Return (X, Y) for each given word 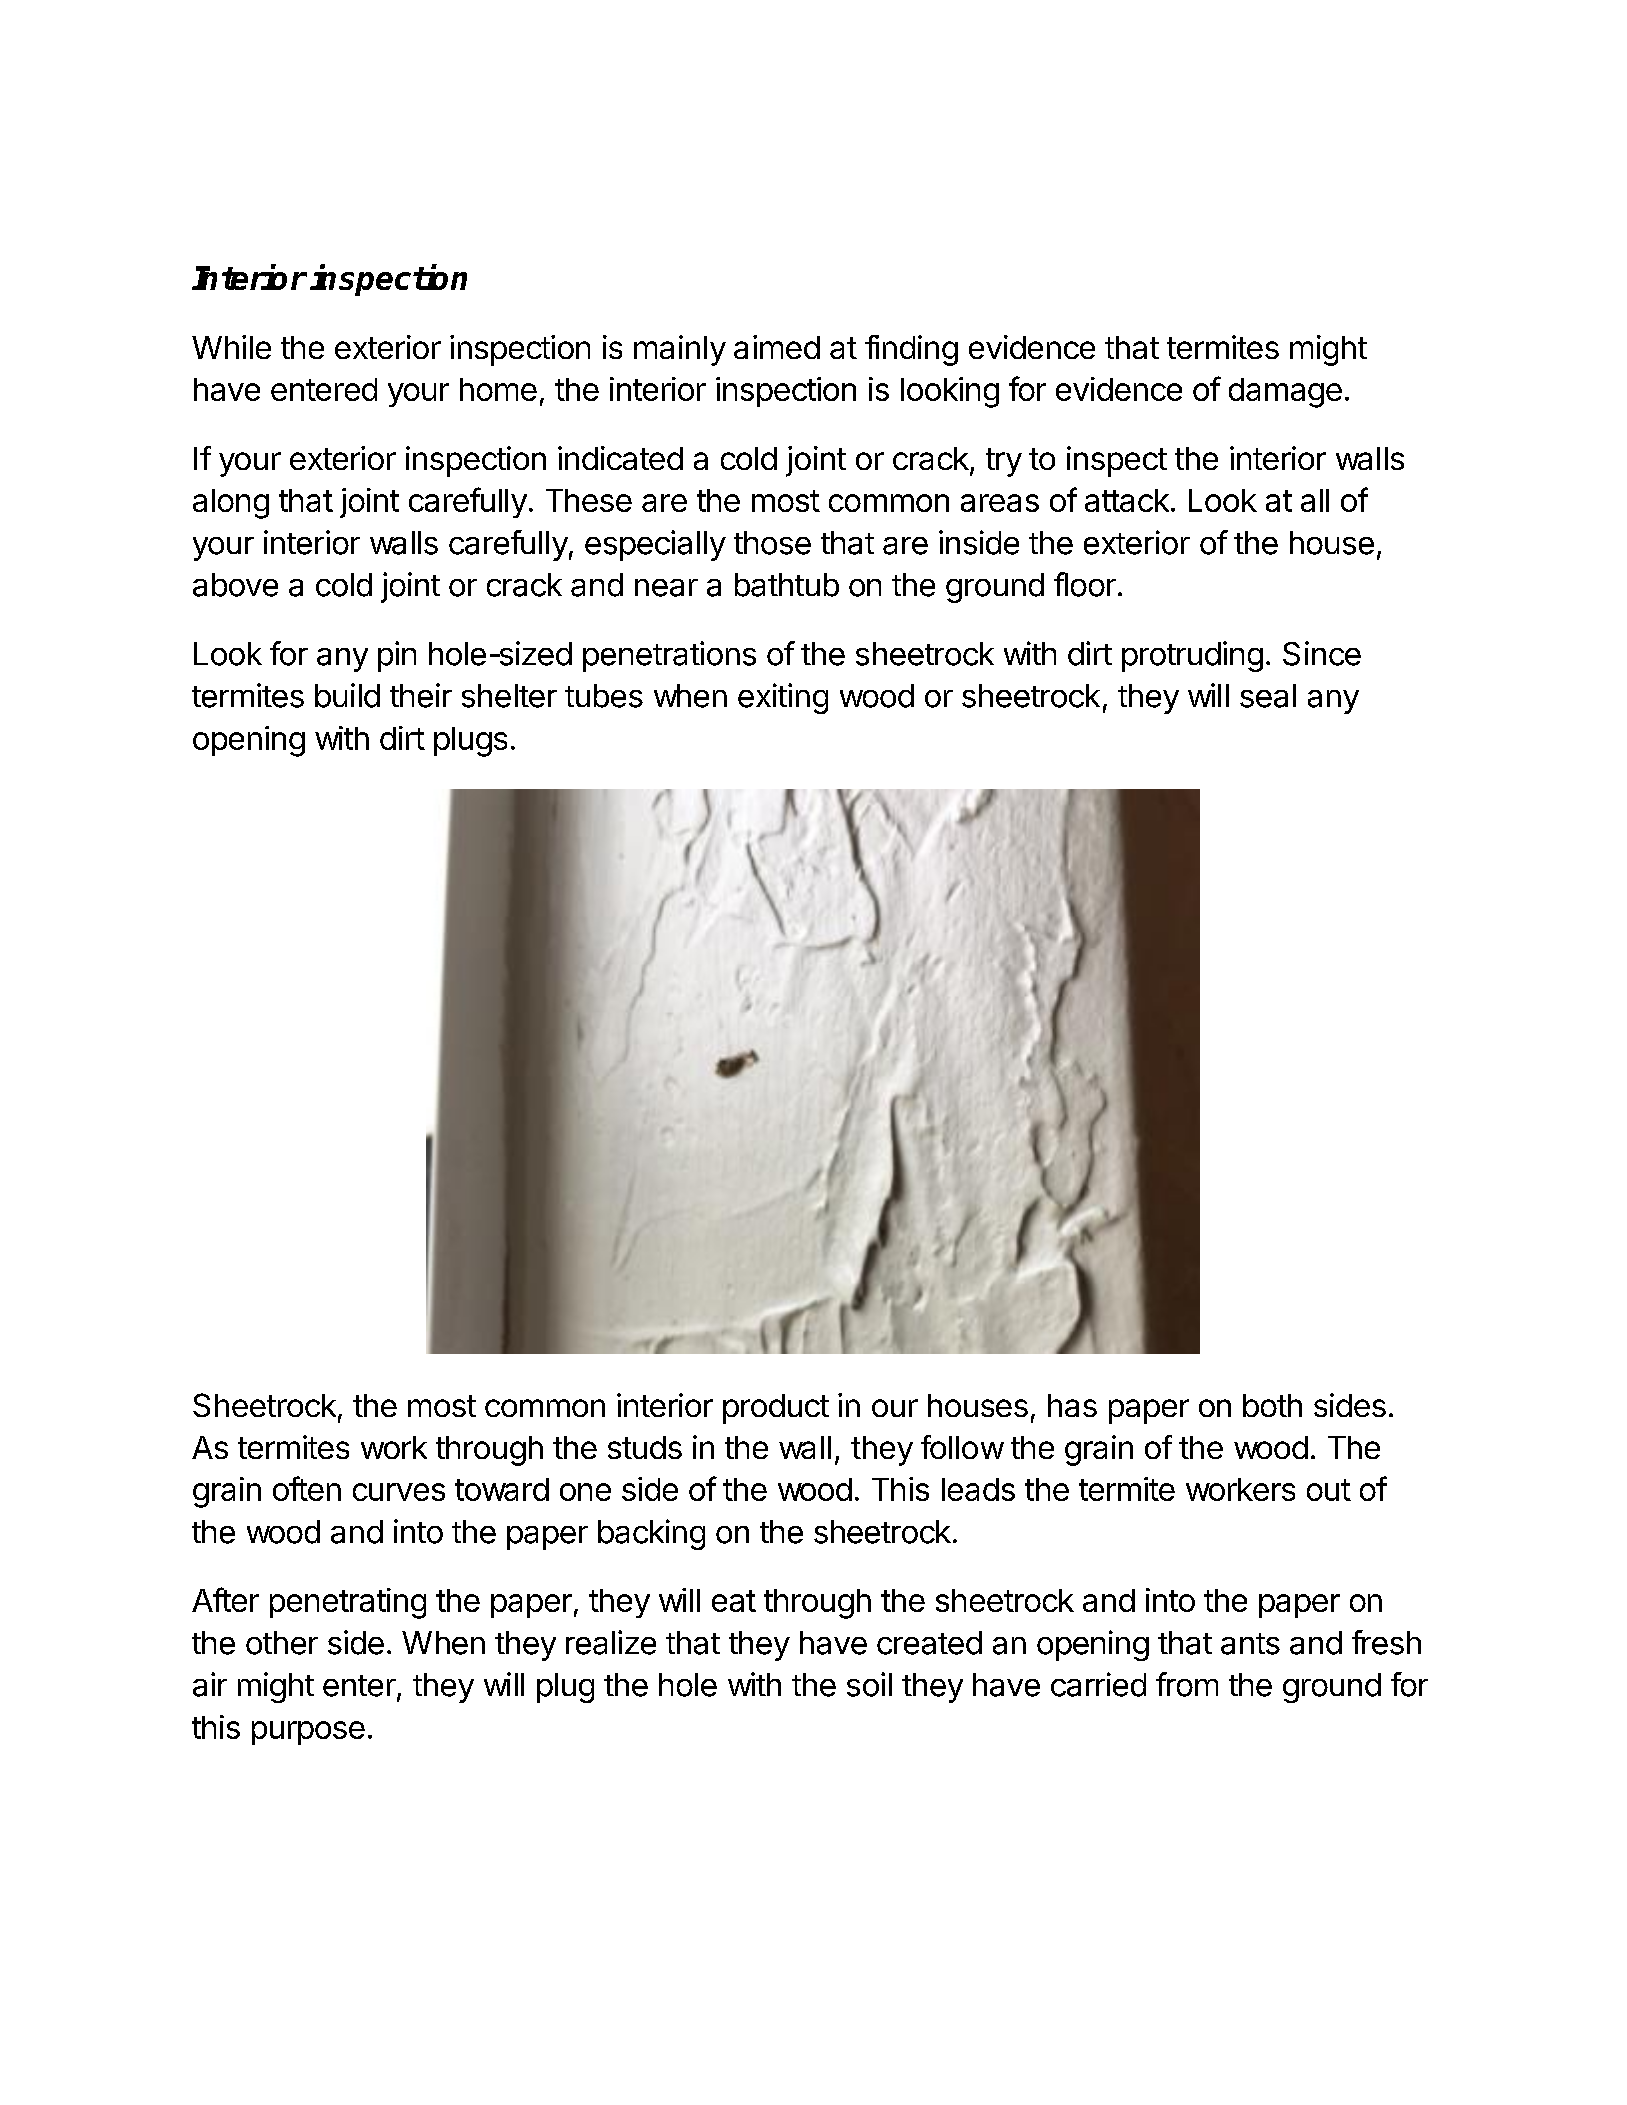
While (231, 347)
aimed (777, 347)
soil (869, 1684)
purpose (308, 1733)
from (1187, 1684)
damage (1285, 393)
